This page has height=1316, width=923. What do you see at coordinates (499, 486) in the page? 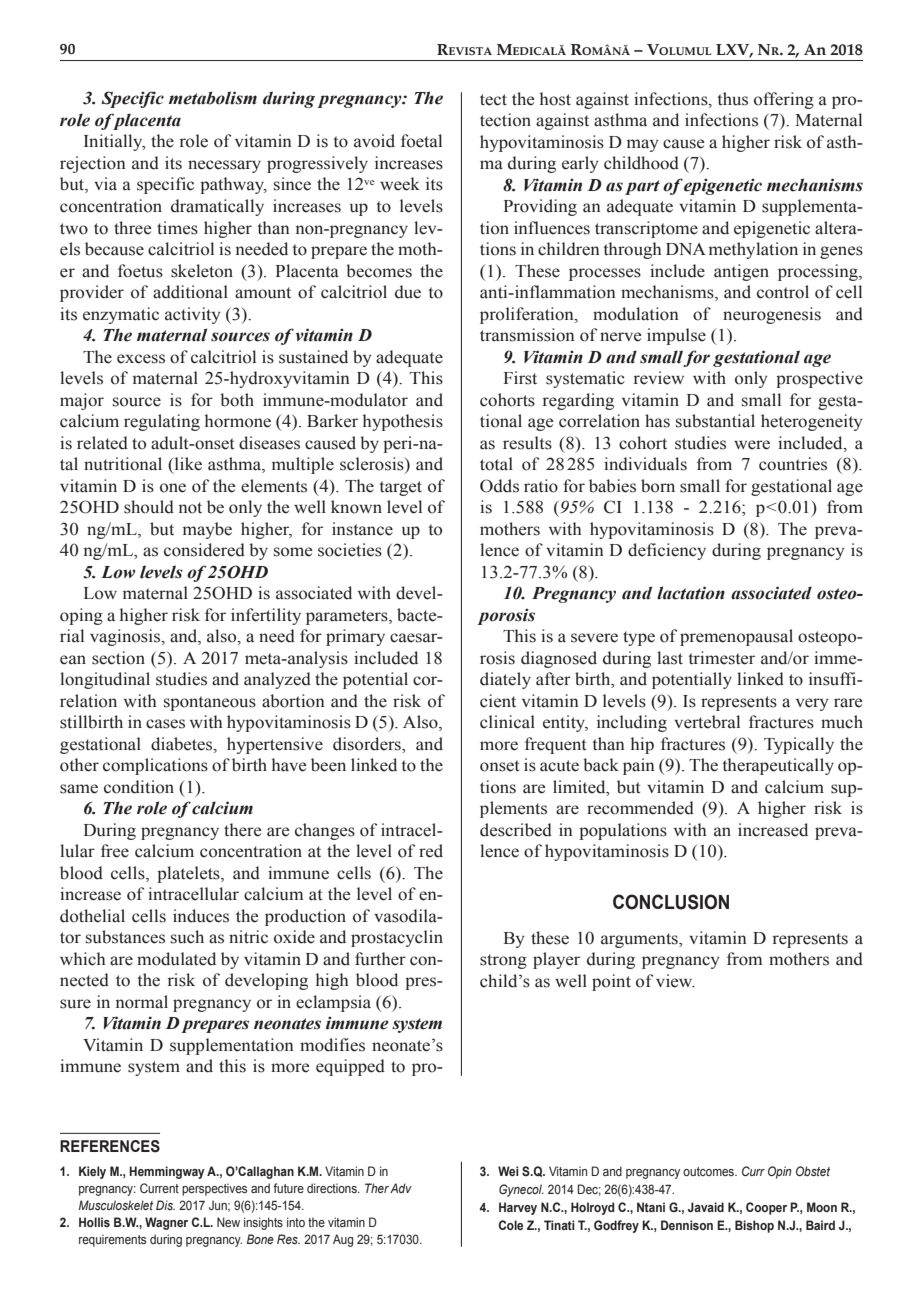
I see `Odds` at bounding box center [499, 486].
